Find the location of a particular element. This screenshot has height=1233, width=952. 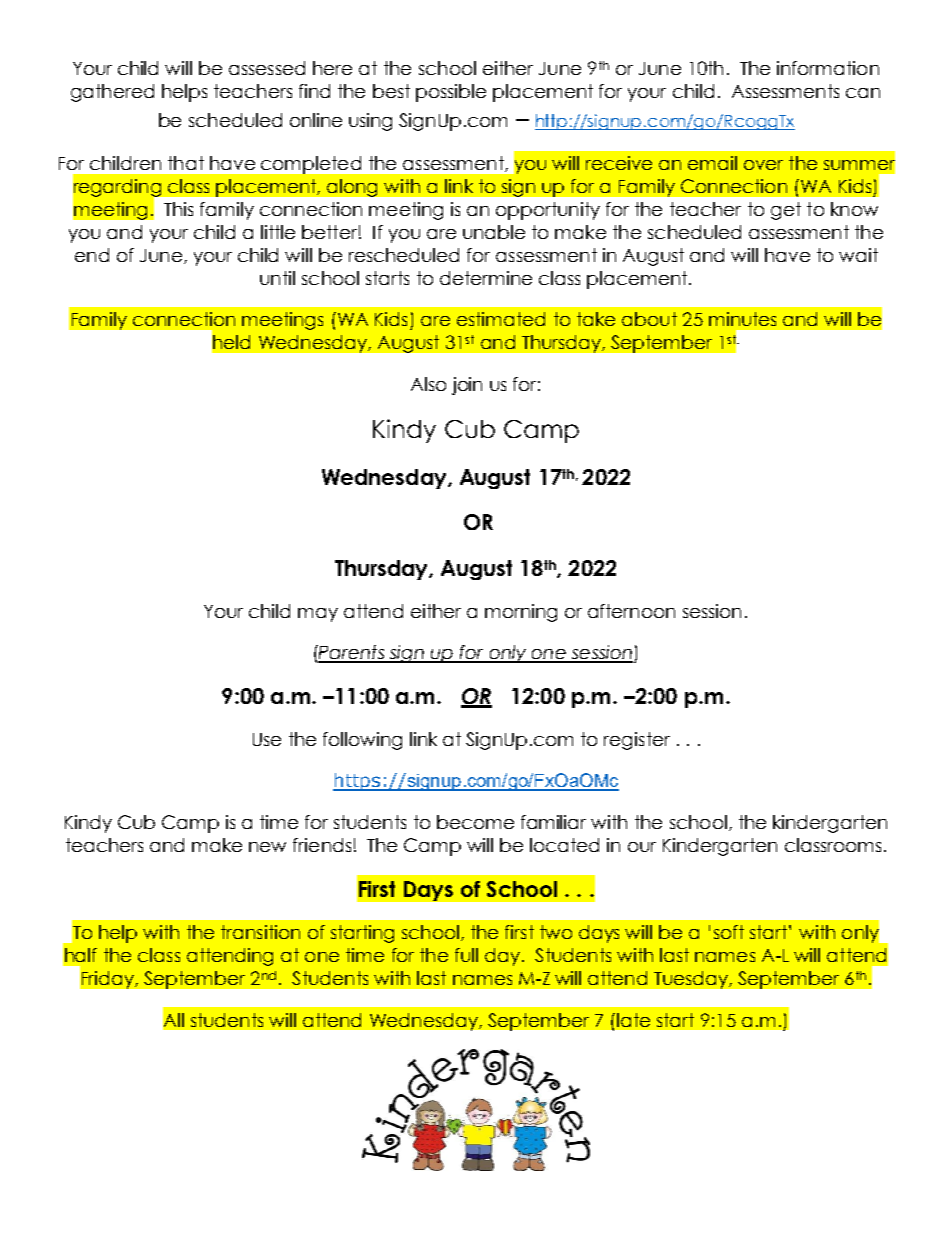

half is located at coordinates (81, 955).
